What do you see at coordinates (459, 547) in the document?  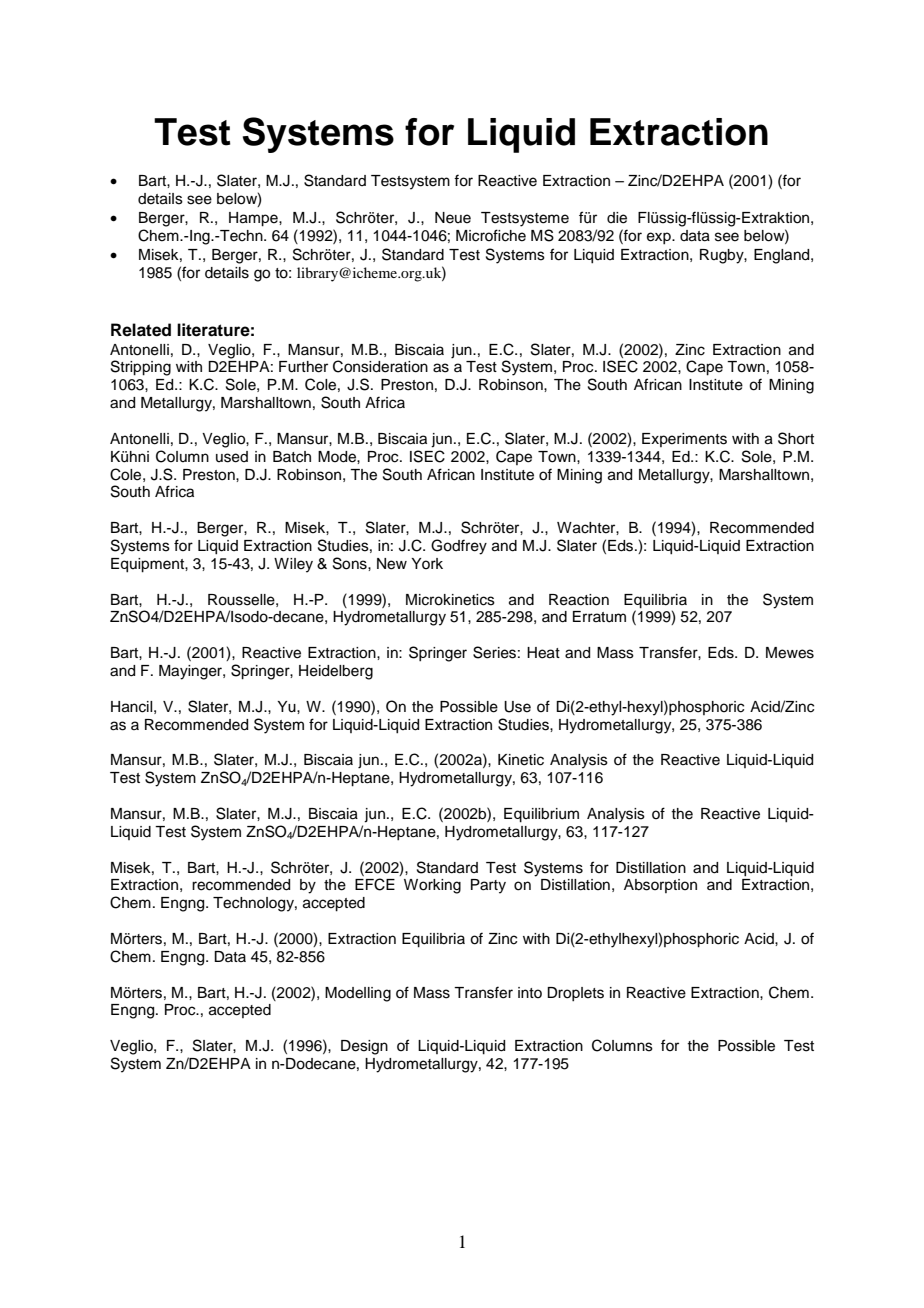 I see `Godfrey` at bounding box center [459, 547].
